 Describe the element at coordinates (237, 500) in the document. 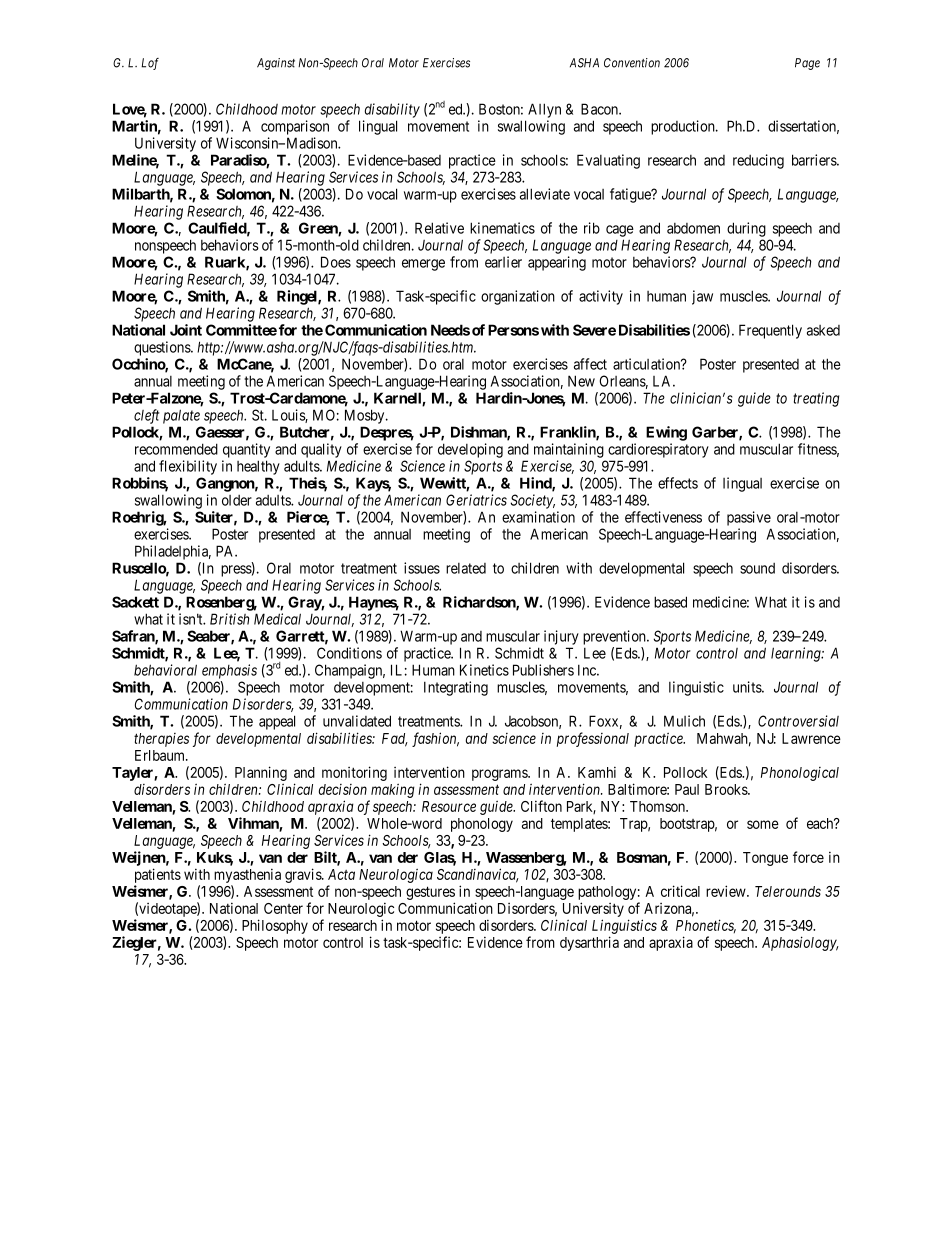

I see `older` at that location.
